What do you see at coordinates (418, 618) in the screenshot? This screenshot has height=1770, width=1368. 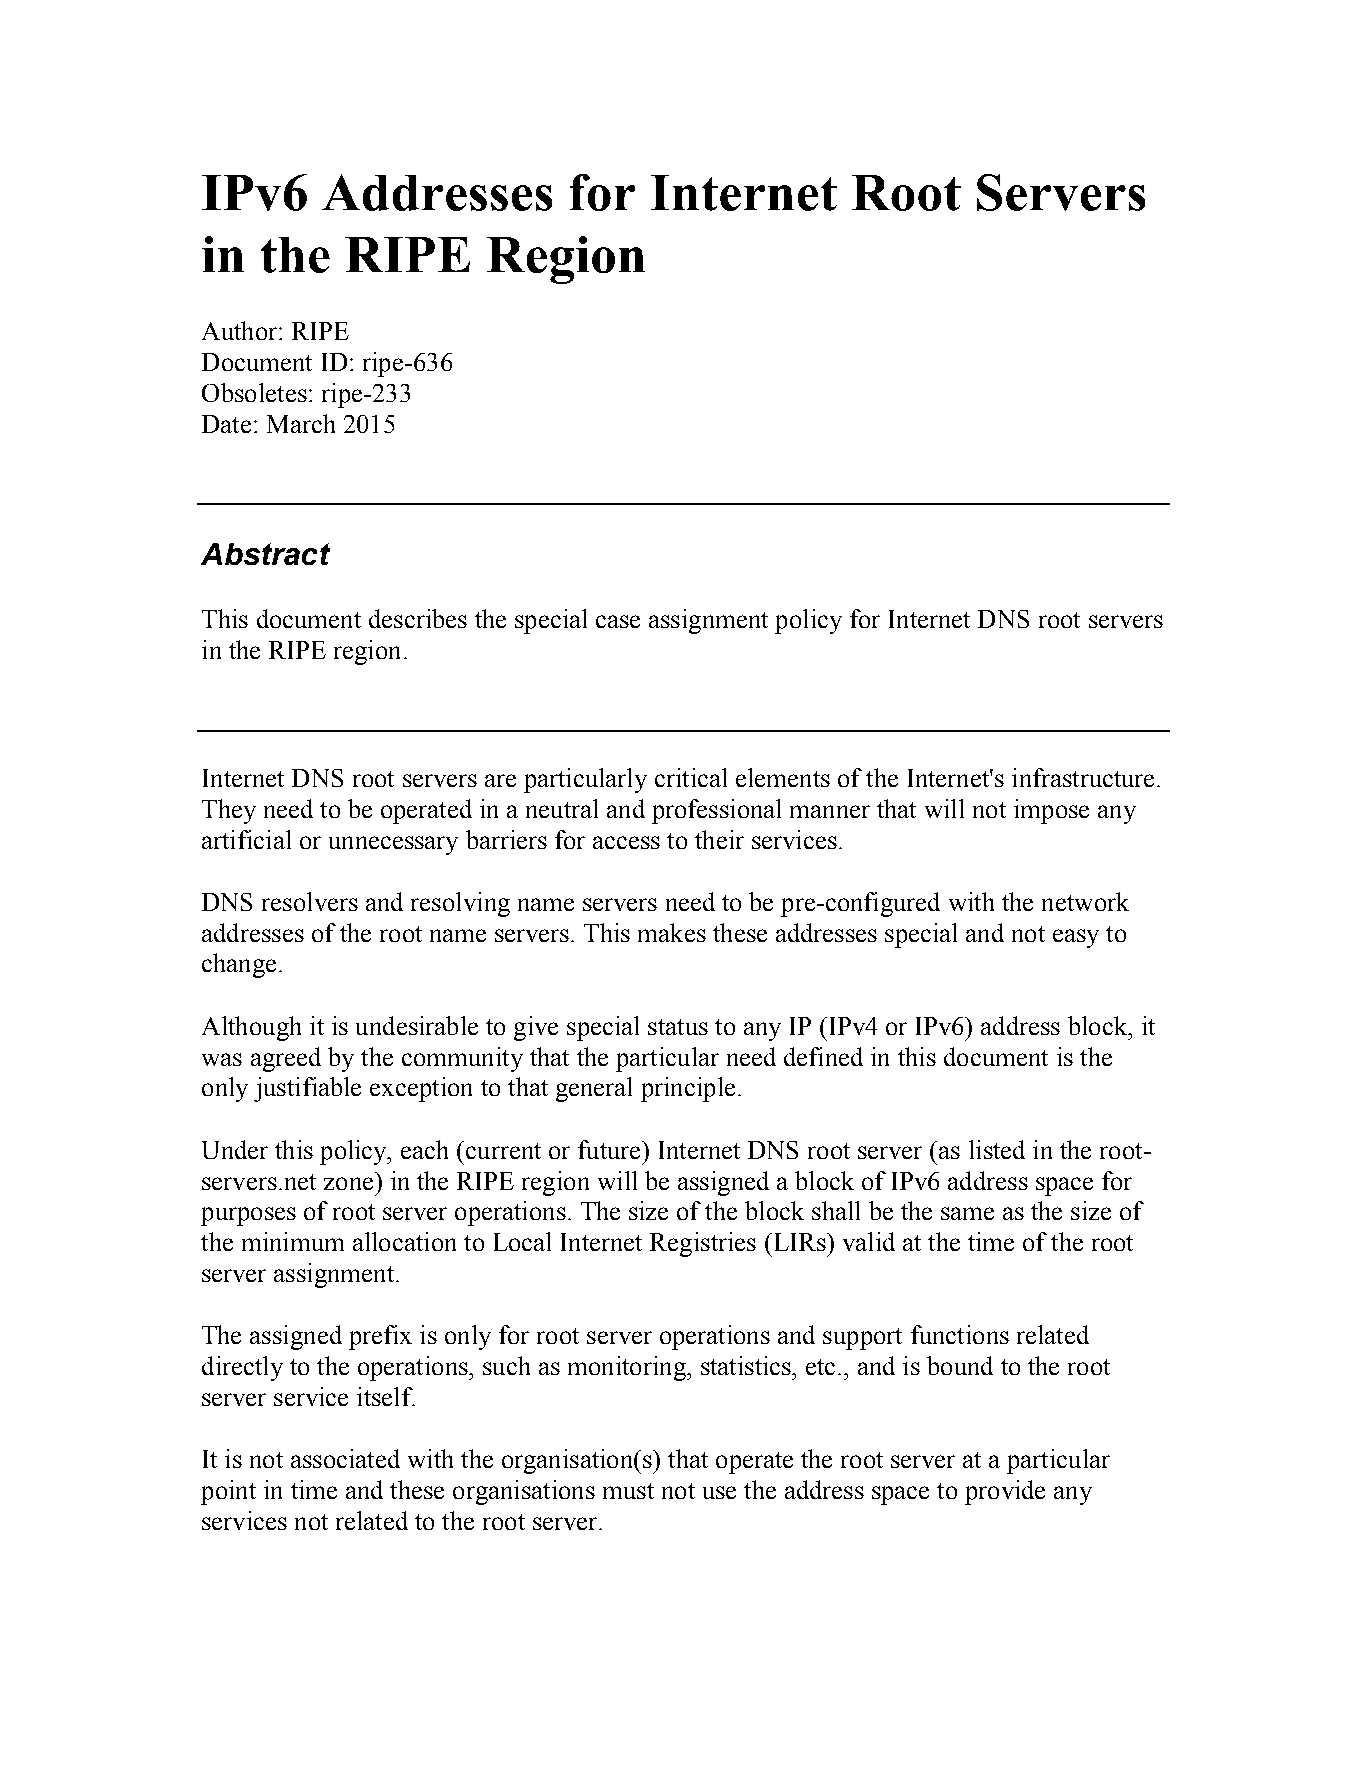 I see `describes` at bounding box center [418, 618].
